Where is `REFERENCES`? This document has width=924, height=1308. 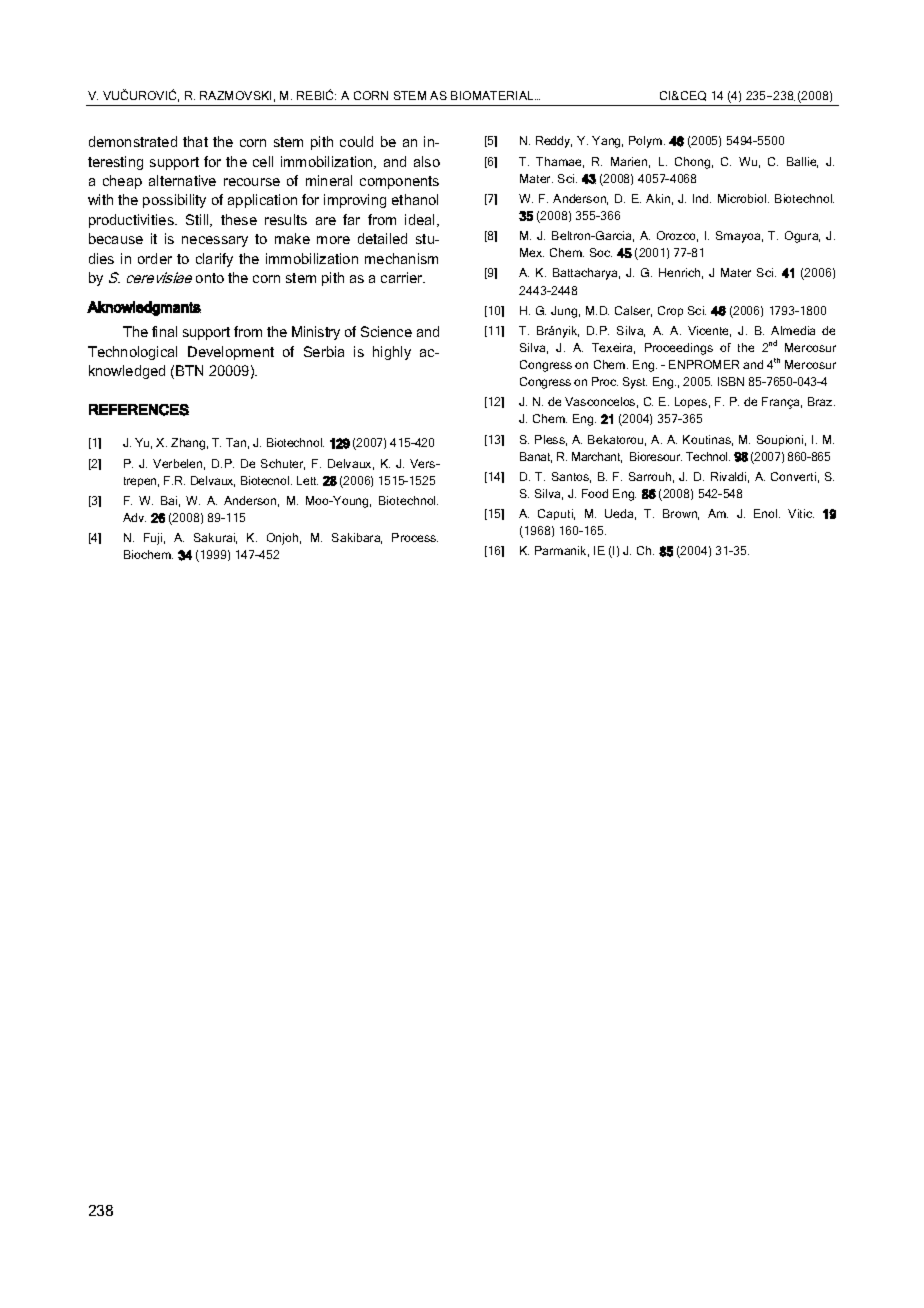
REFERENCES is located at coordinates (139, 410).
